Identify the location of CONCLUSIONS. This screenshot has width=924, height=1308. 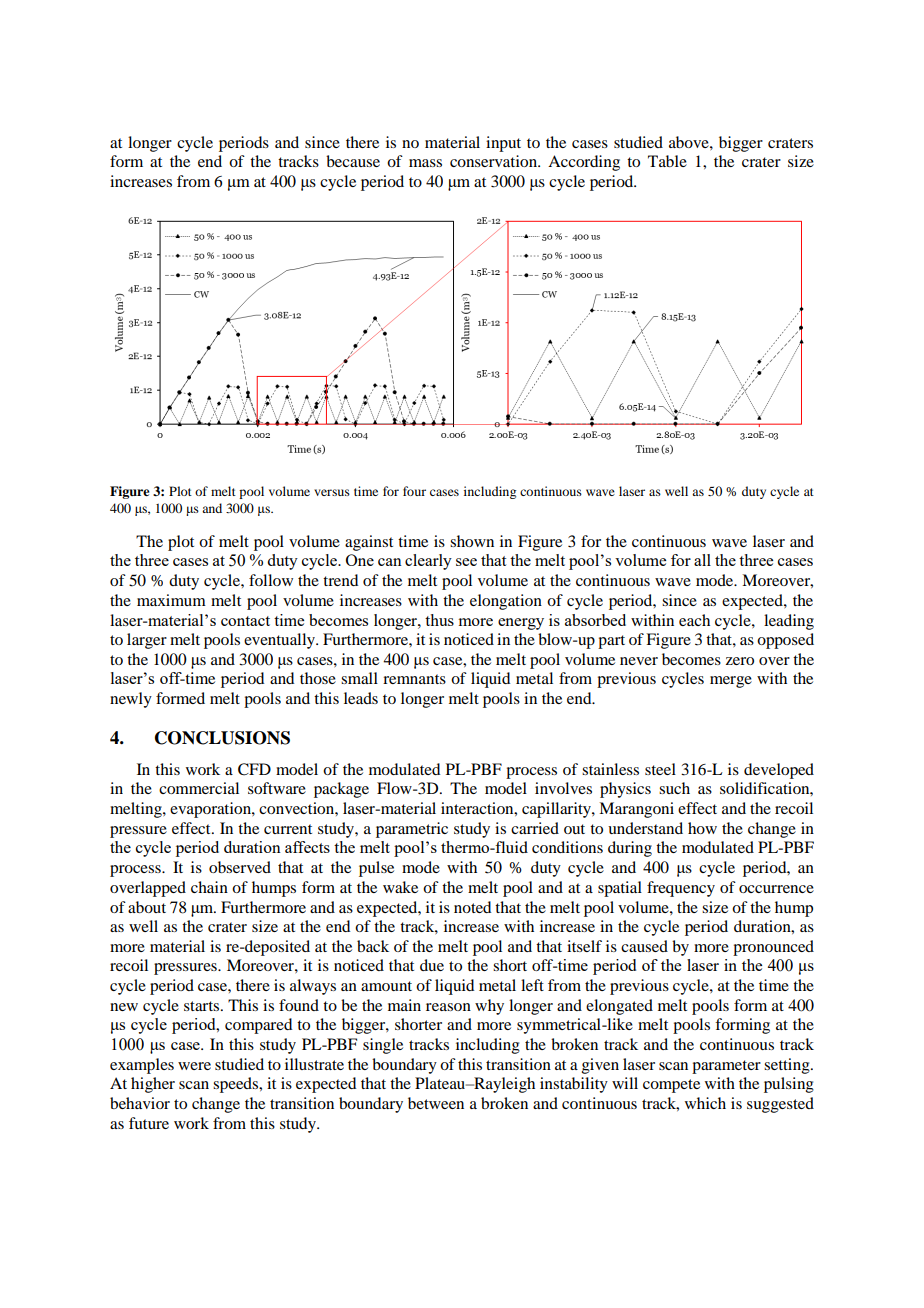
(222, 738).
